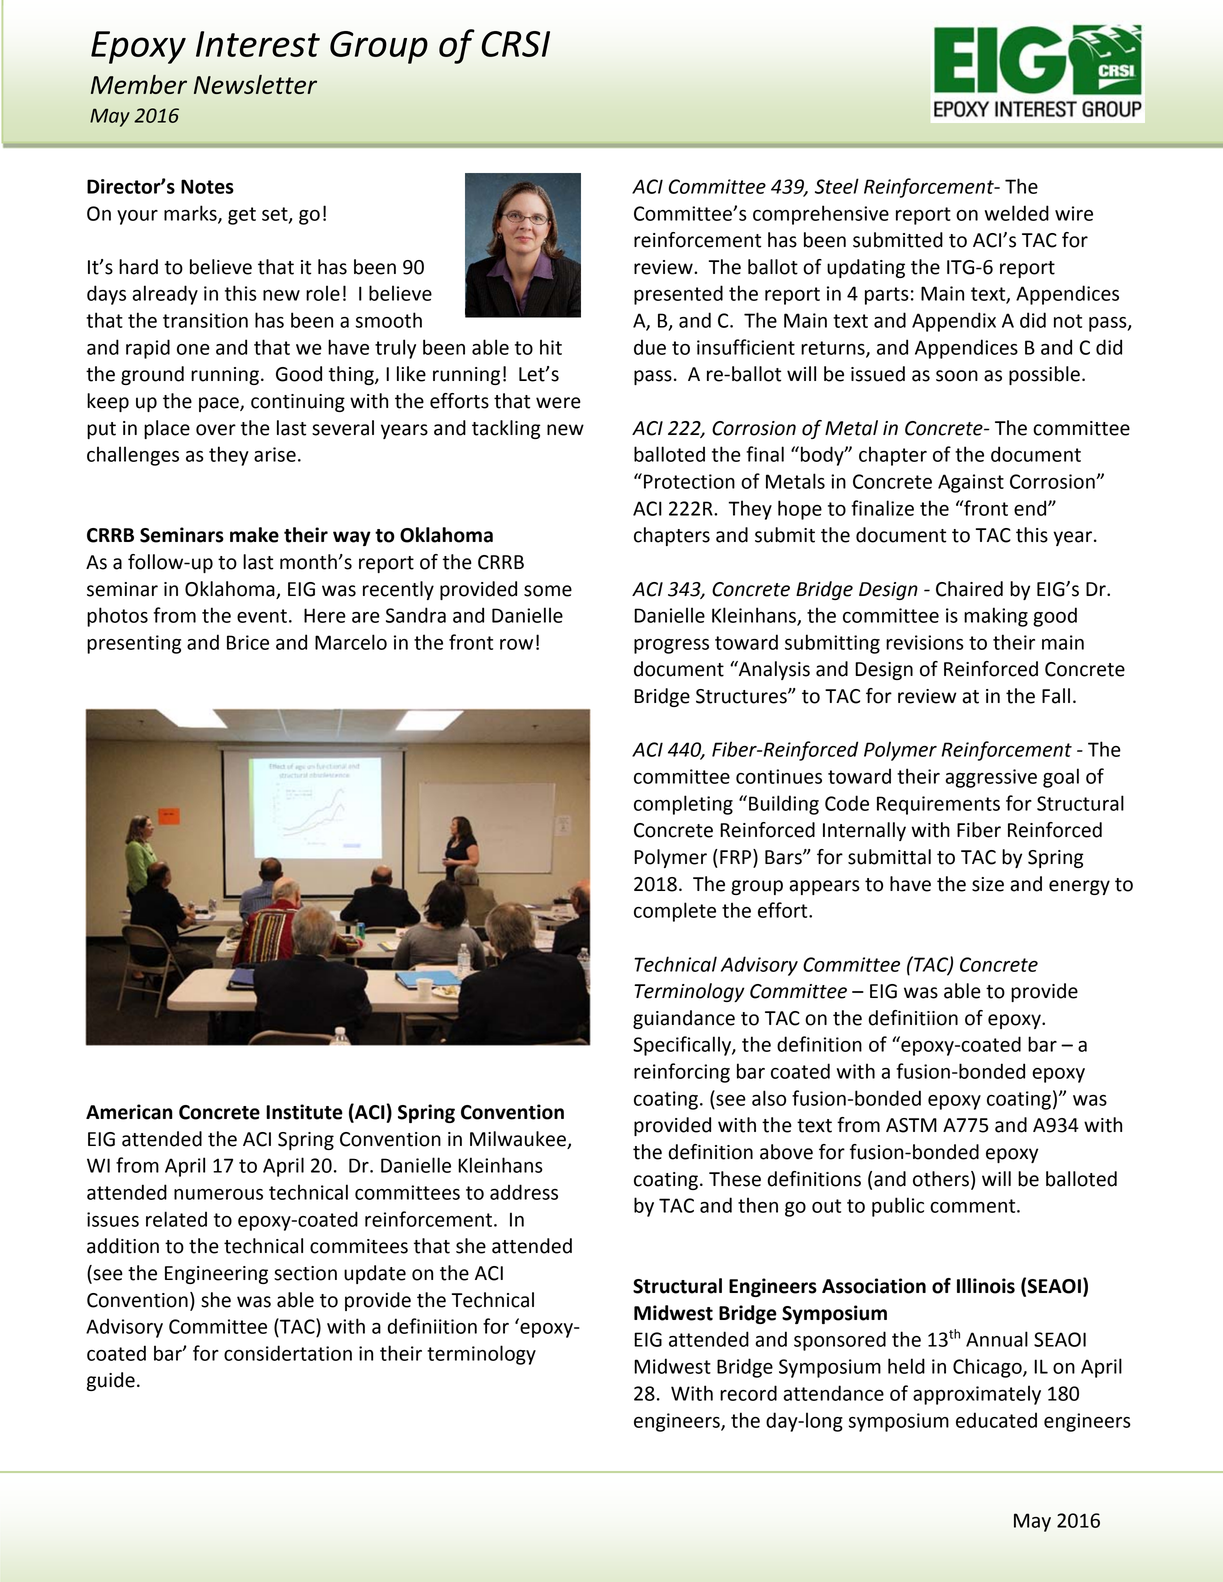  Describe the element at coordinates (1017, 213) in the image. I see `welded` at that location.
